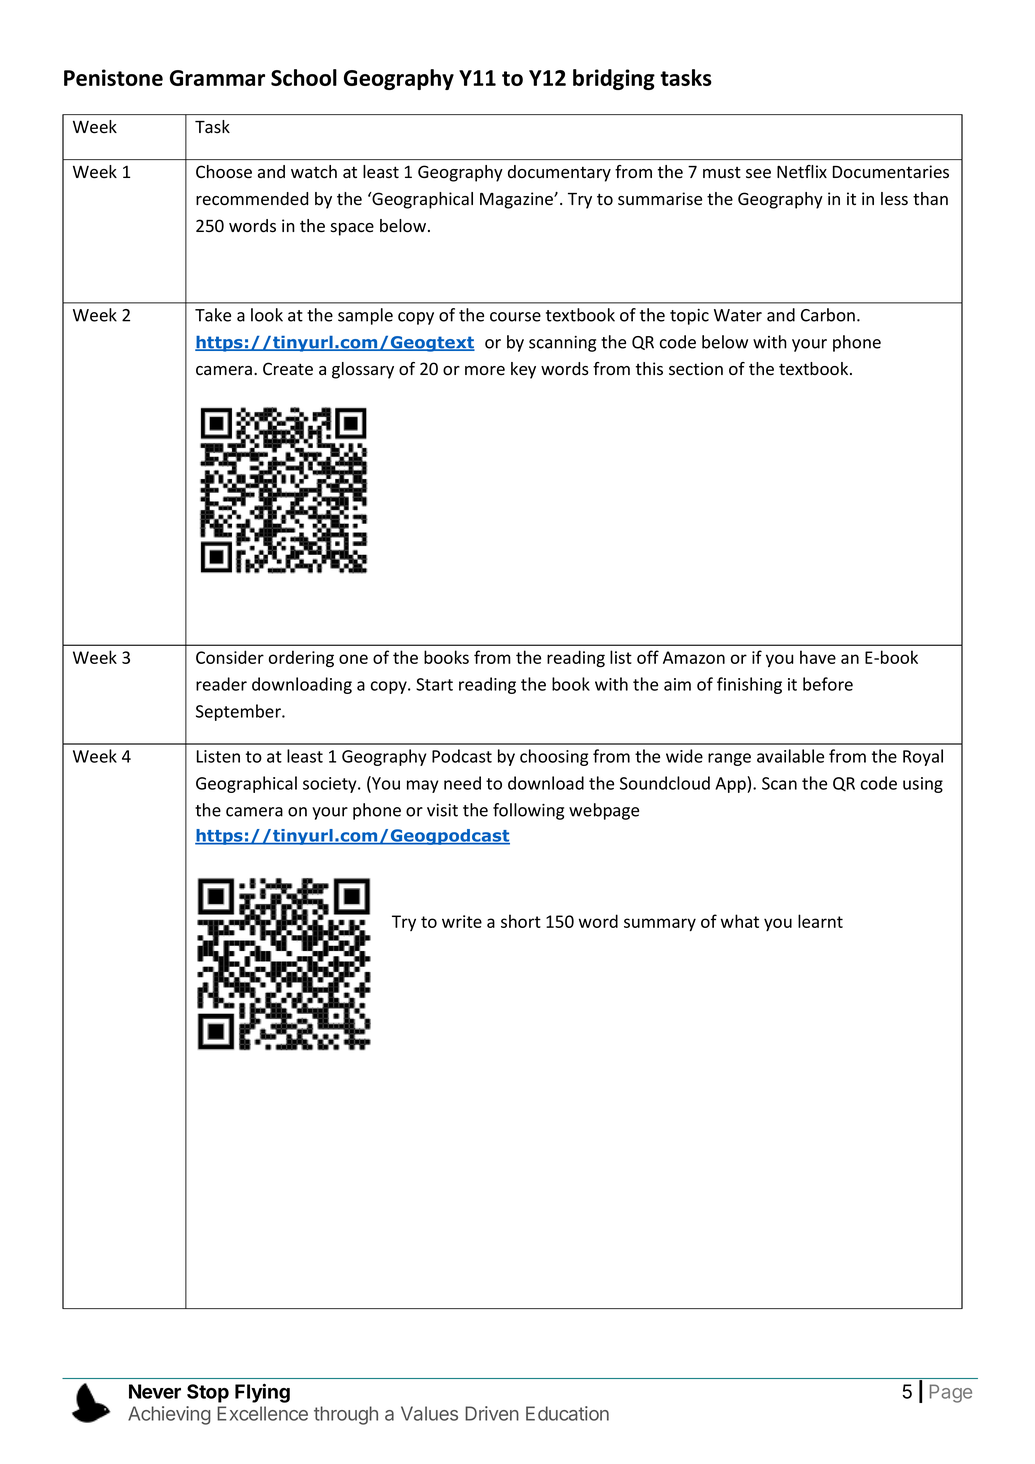 This document has width=1035, height=1464. What do you see at coordinates (217, 78) in the document?
I see `Grammar` at bounding box center [217, 78].
